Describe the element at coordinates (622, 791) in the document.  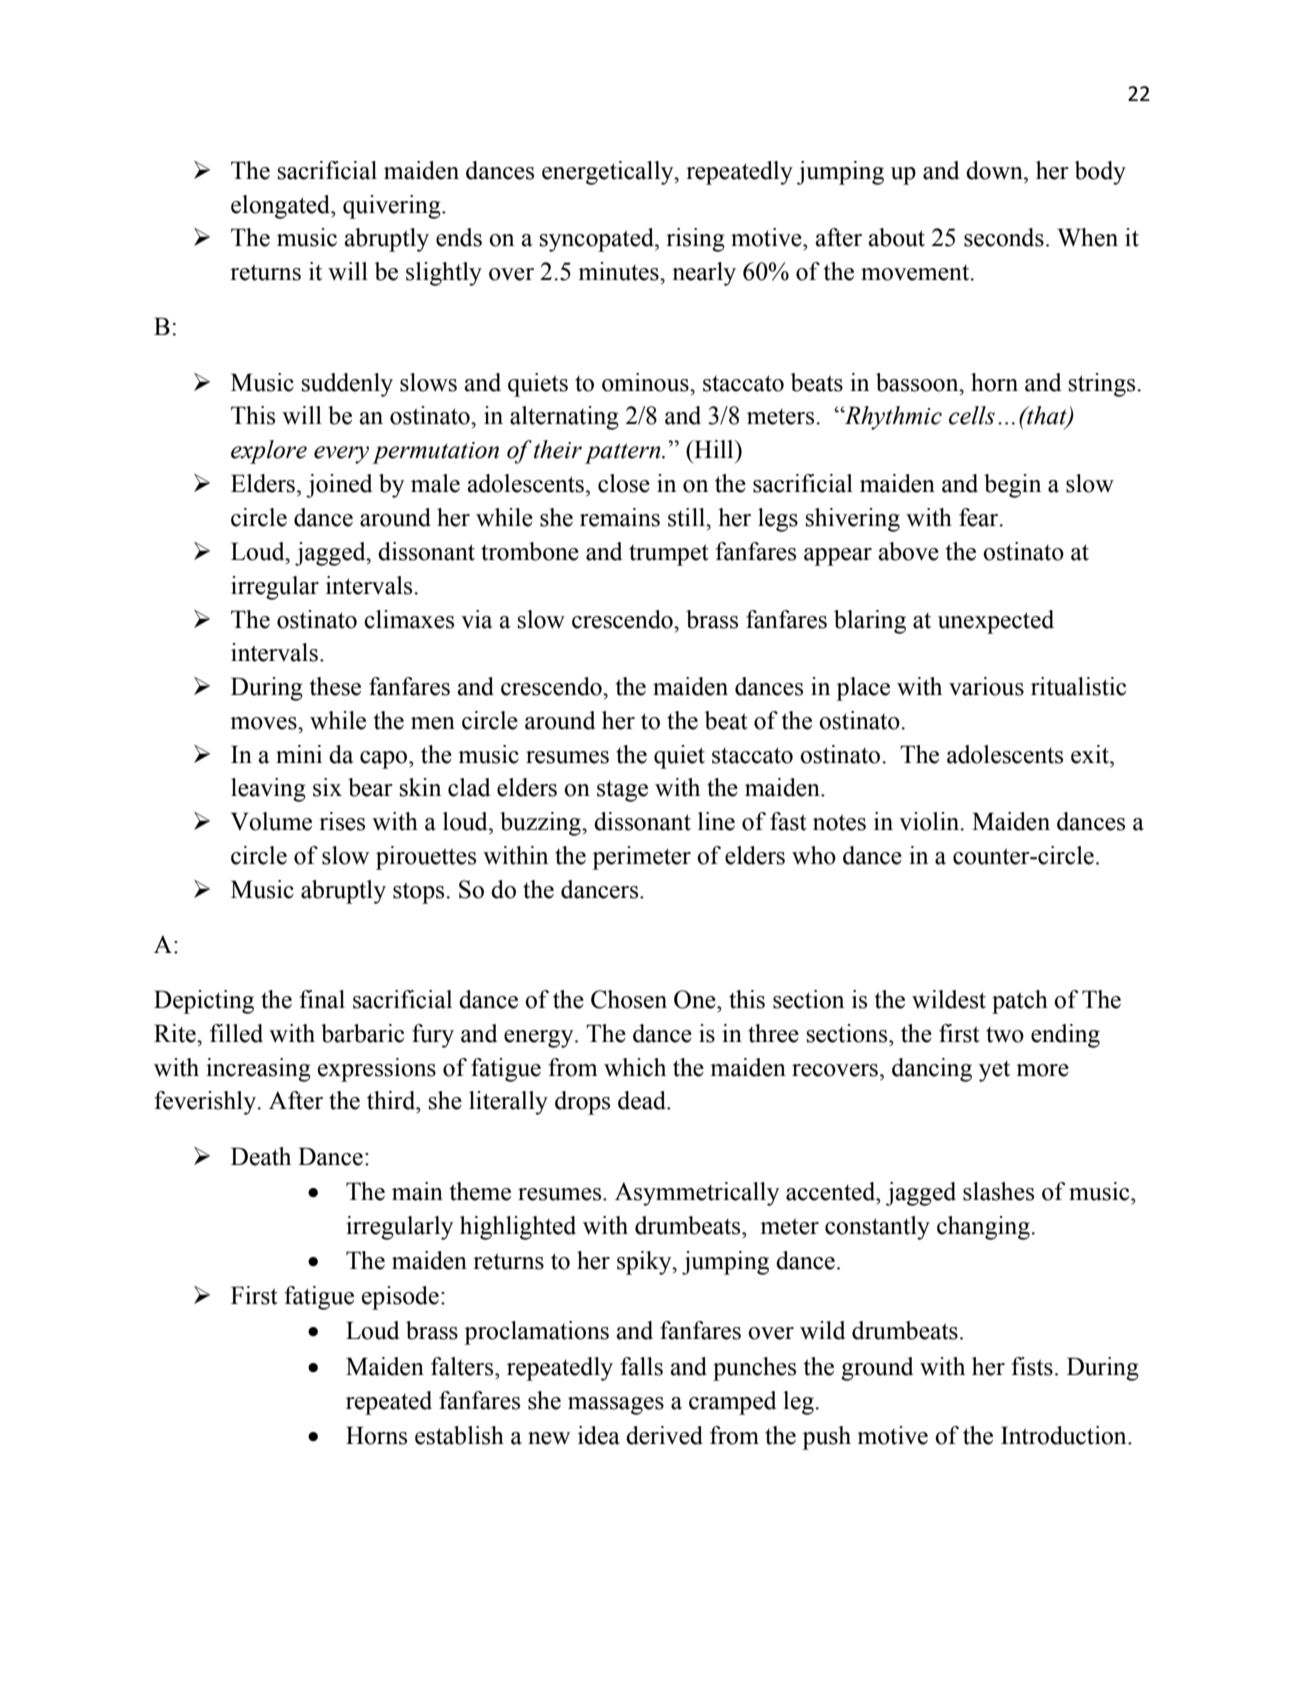
I see `stage` at that location.
